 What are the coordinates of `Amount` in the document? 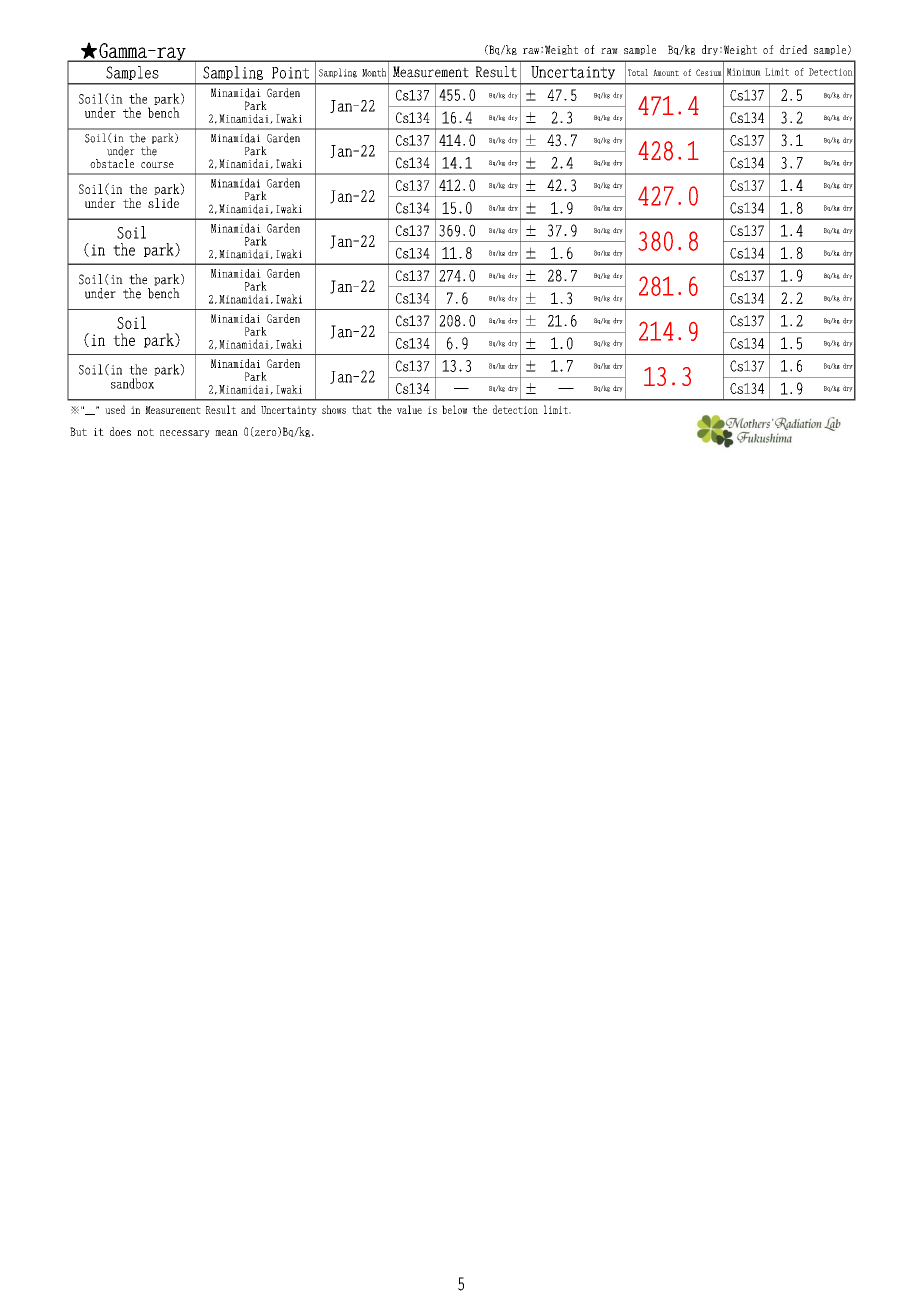 It's located at (666, 72).
